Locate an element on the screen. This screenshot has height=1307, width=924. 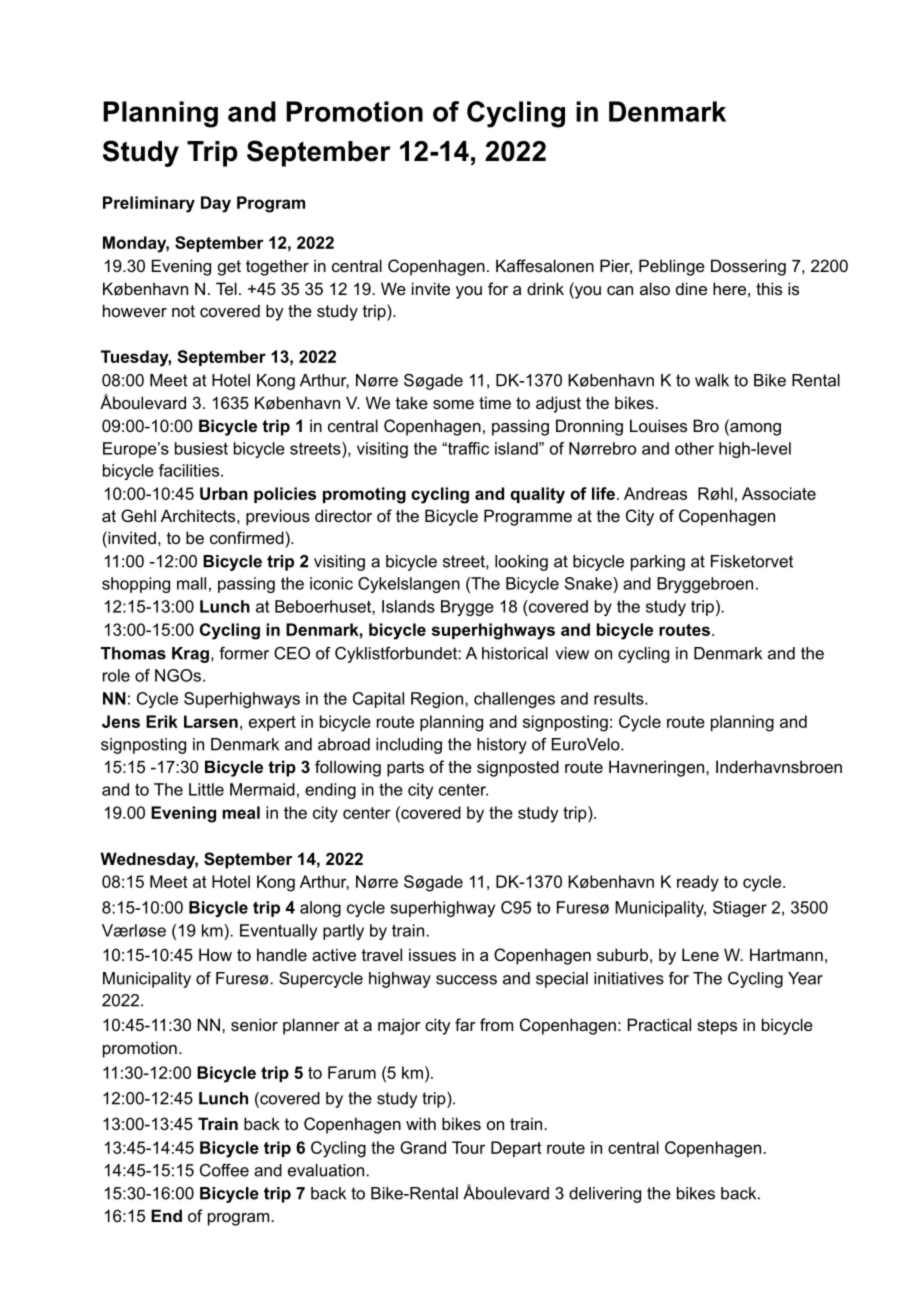
Larsen is located at coordinates (211, 721).
